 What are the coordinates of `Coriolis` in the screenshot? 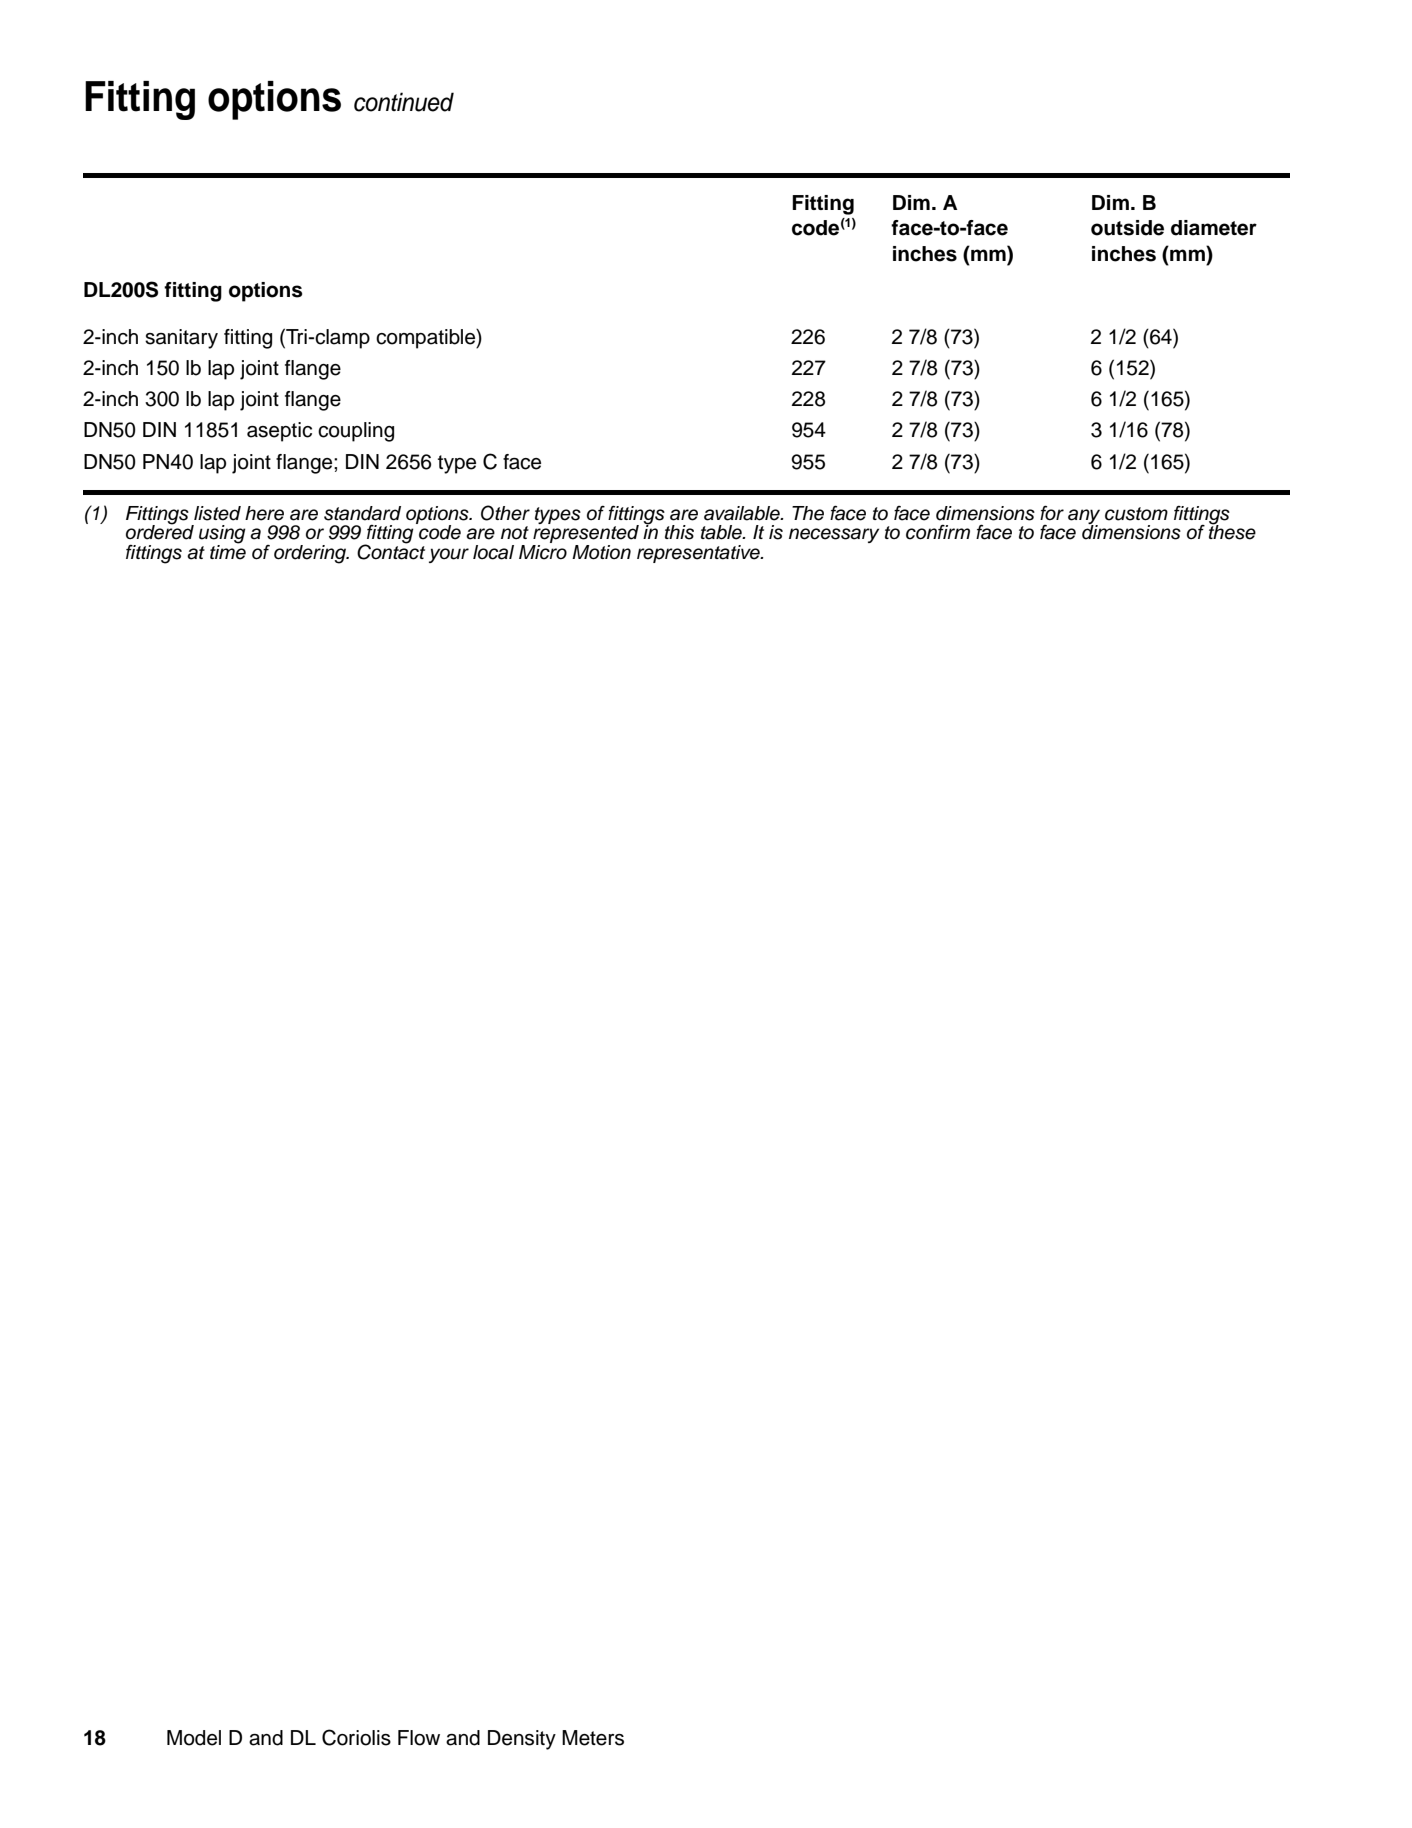 It's located at (356, 1737).
